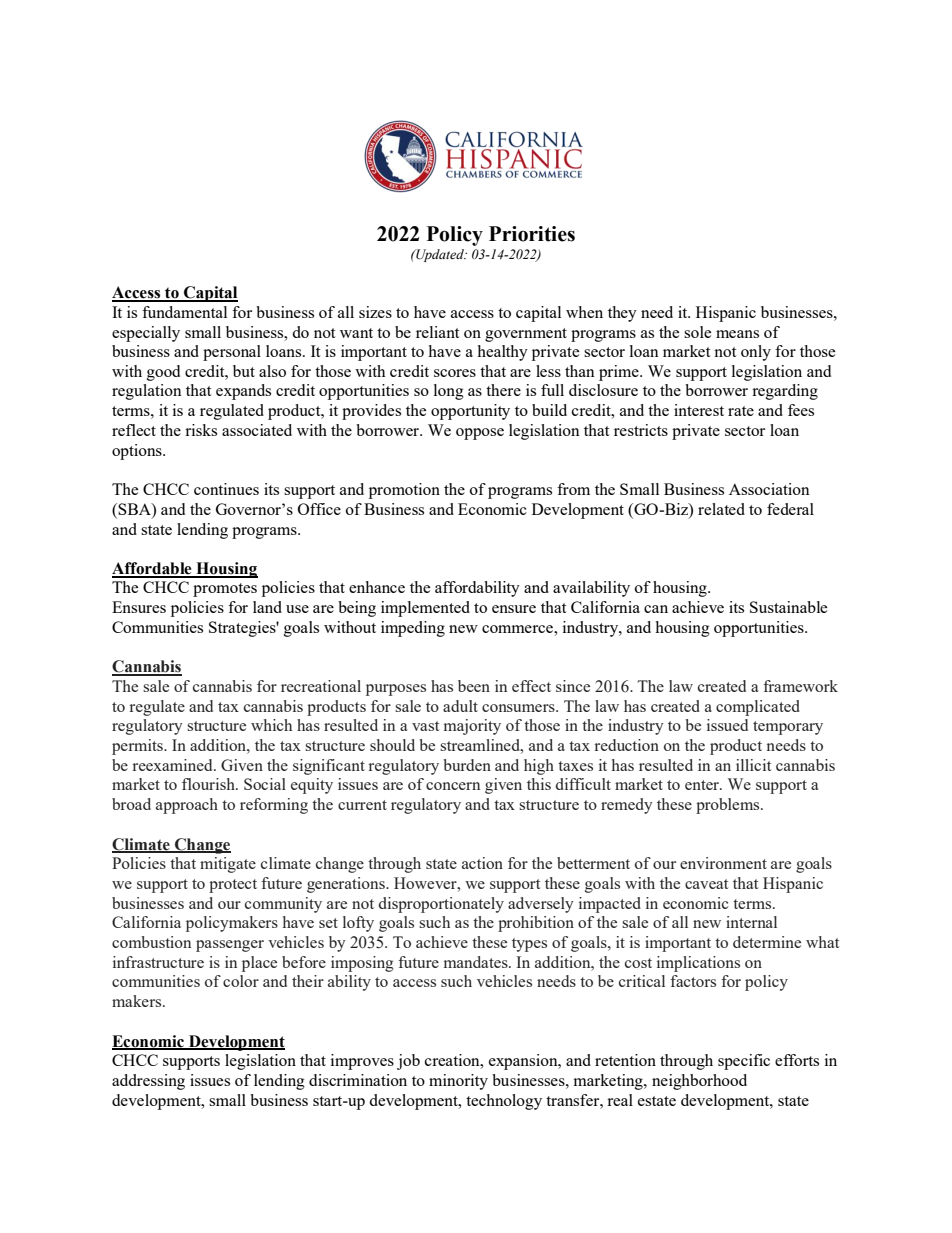  What do you see at coordinates (187, 806) in the screenshot?
I see `approach` at bounding box center [187, 806].
